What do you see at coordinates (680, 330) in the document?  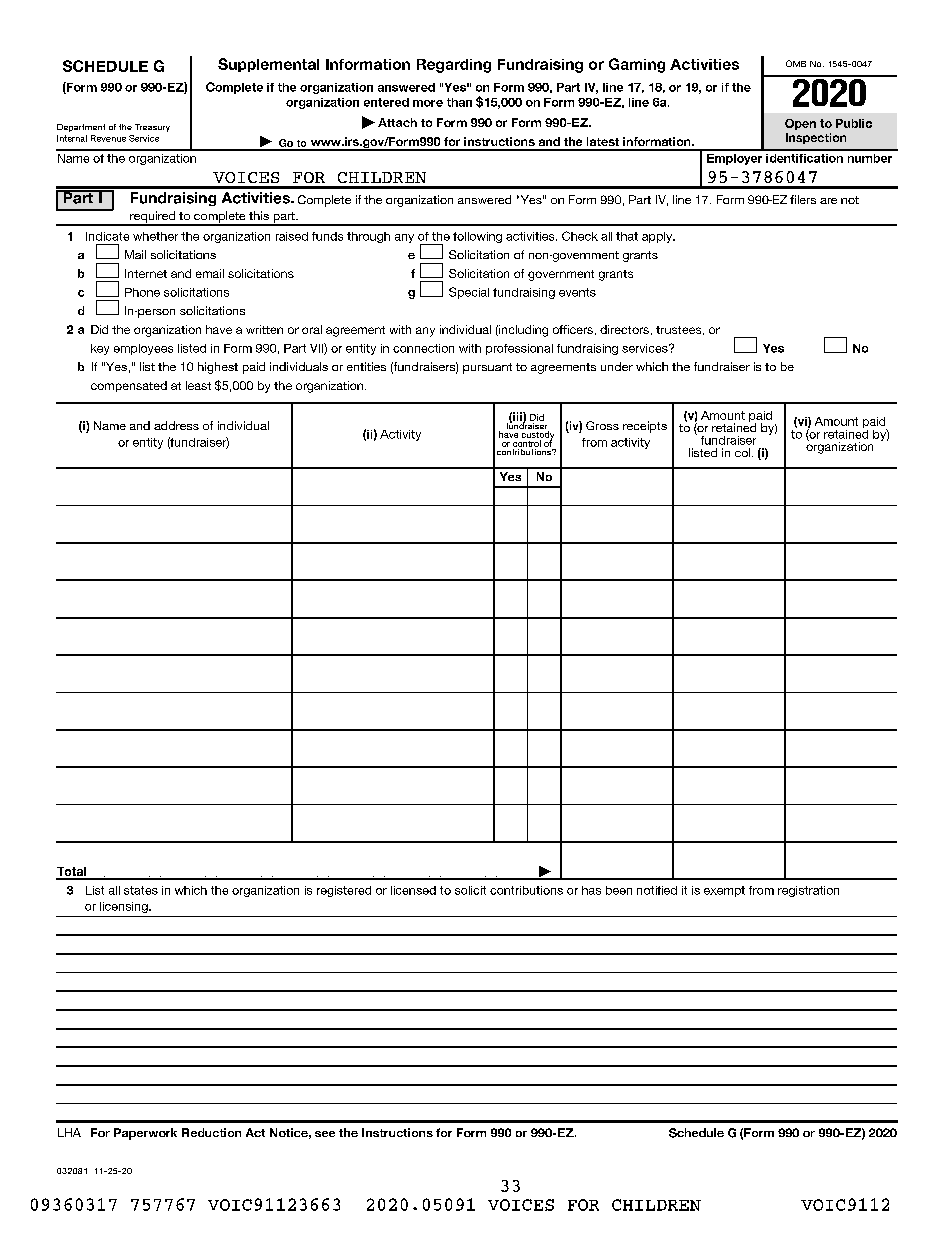 I see `trustees` at bounding box center [680, 330].
